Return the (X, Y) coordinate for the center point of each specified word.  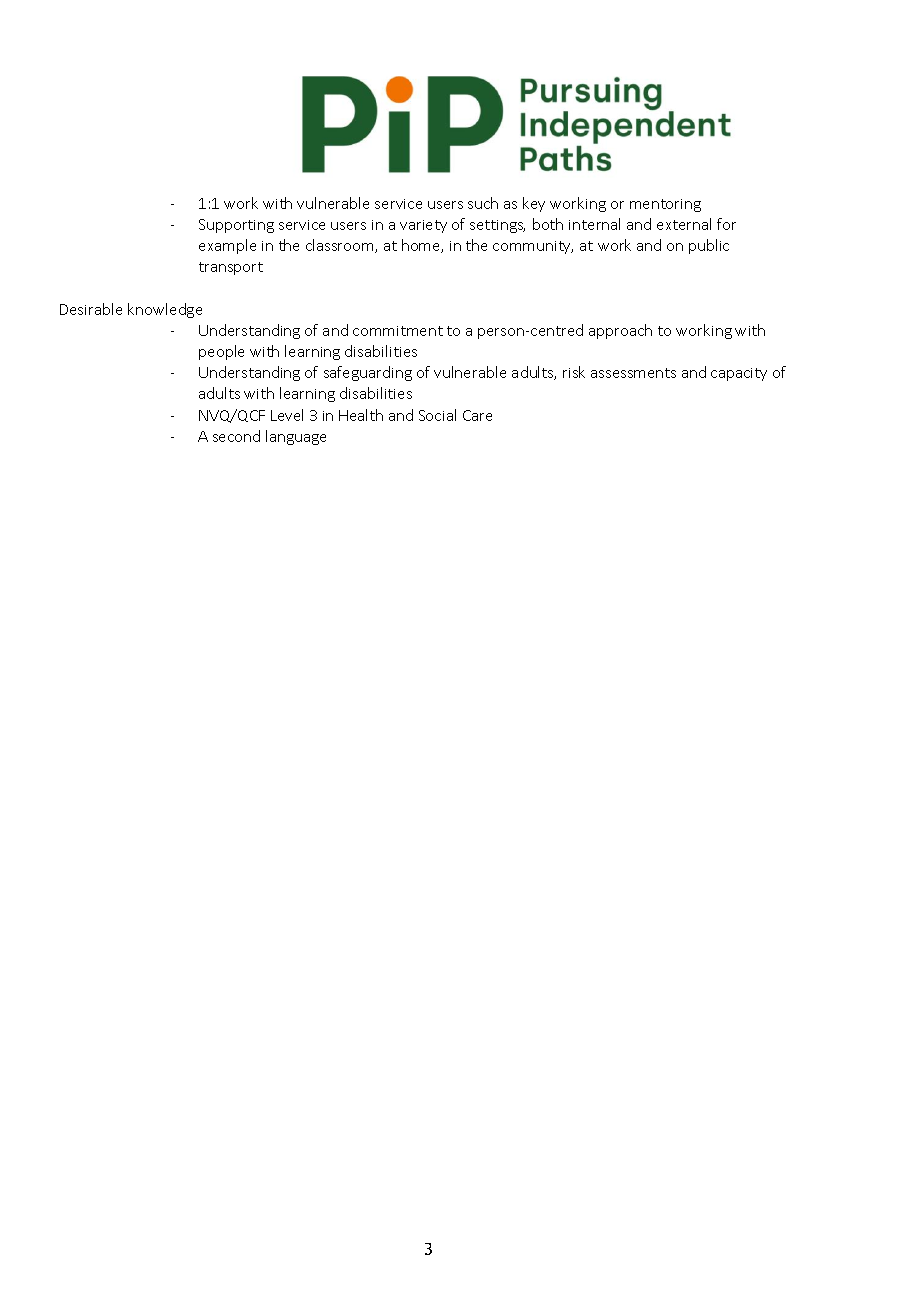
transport (231, 268)
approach (620, 331)
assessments (633, 373)
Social (437, 415)
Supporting (236, 226)
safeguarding (368, 373)
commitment (398, 331)
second (236, 436)
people (221, 352)
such (483, 203)
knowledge (165, 310)
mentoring (665, 205)
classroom (341, 246)
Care (477, 415)
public (709, 246)
